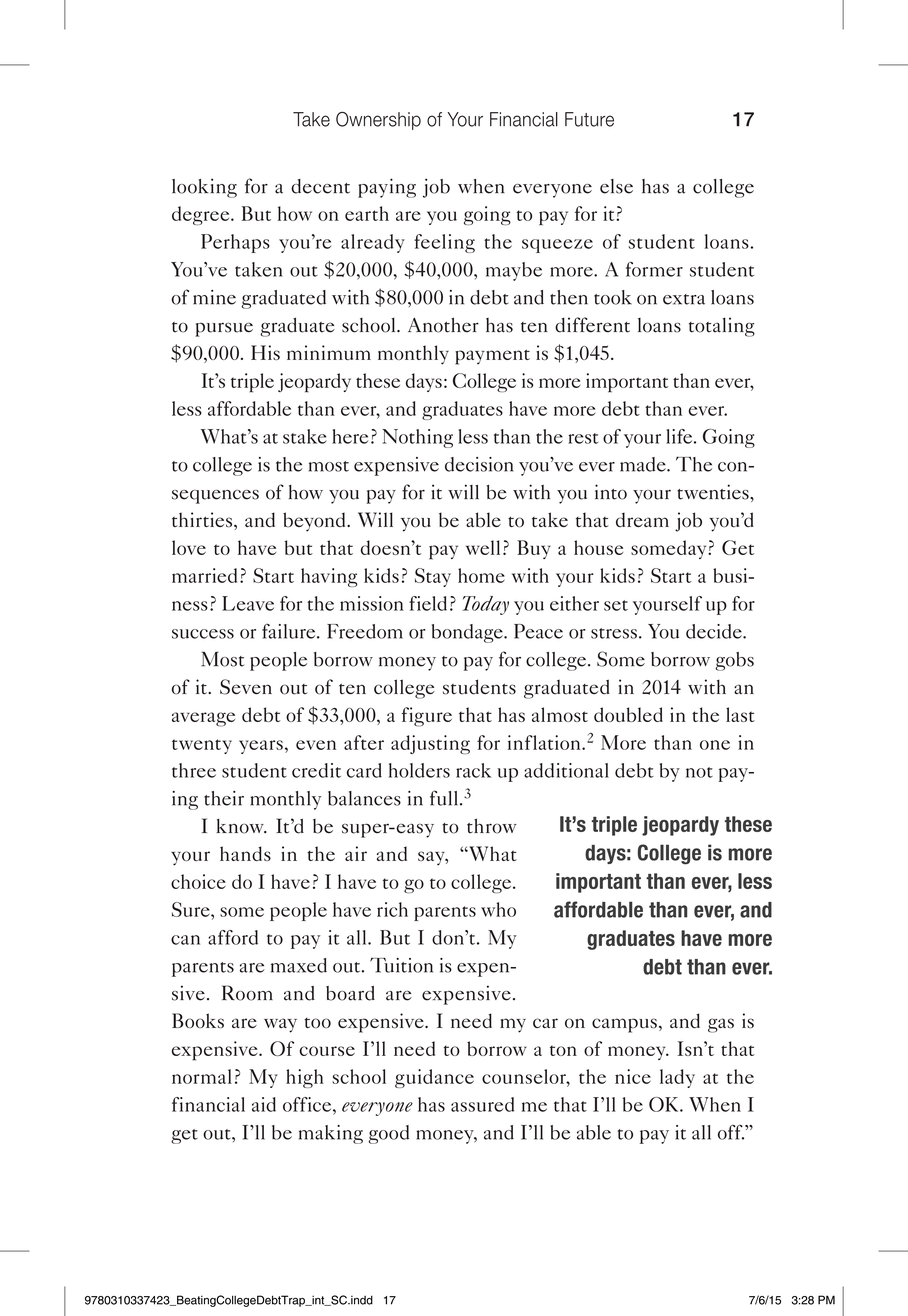  Describe the element at coordinates (434, 1078) in the image. I see `guidance` at that location.
